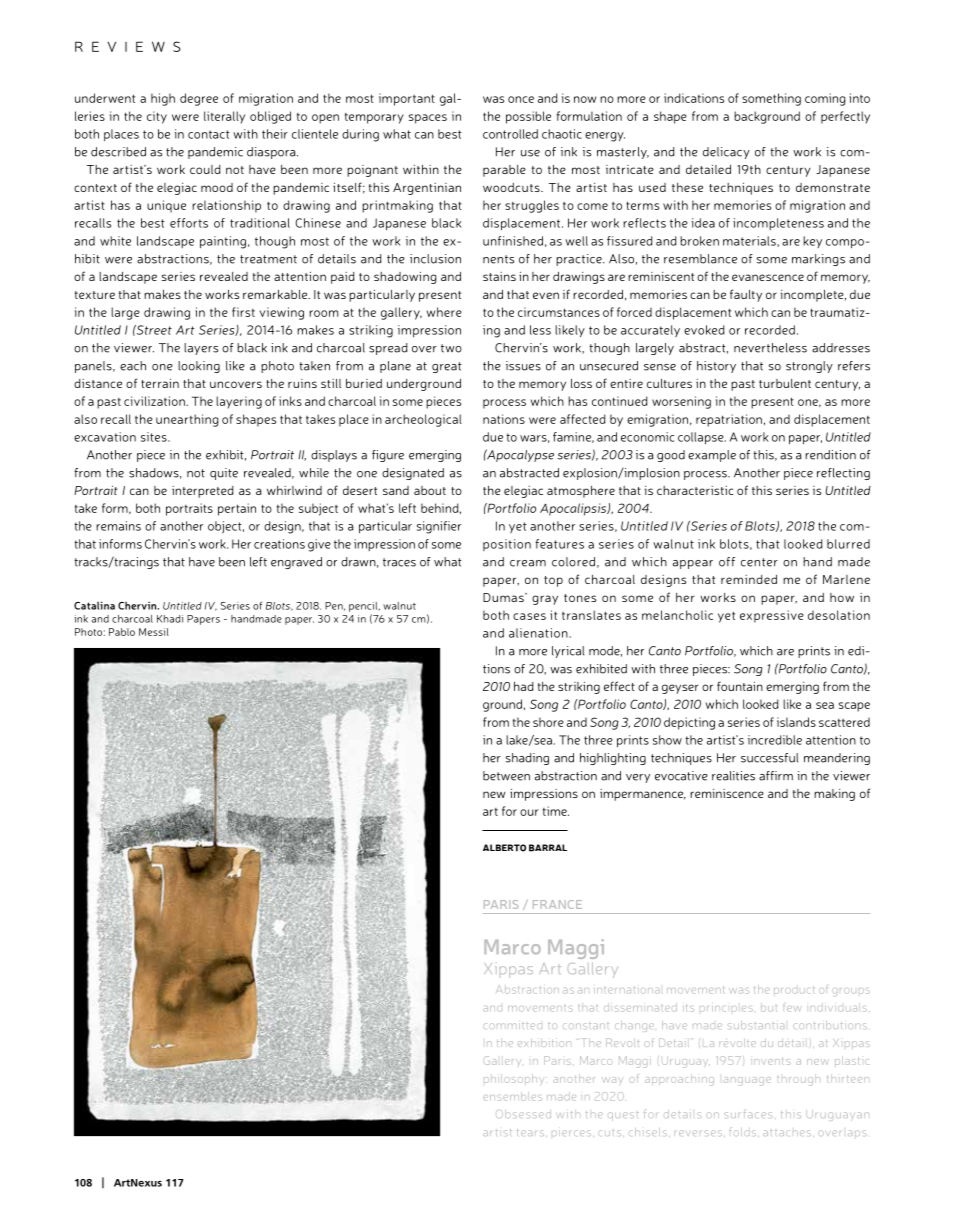 This screenshot has width=965, height=1232. I want to click on contact, so click(209, 134).
